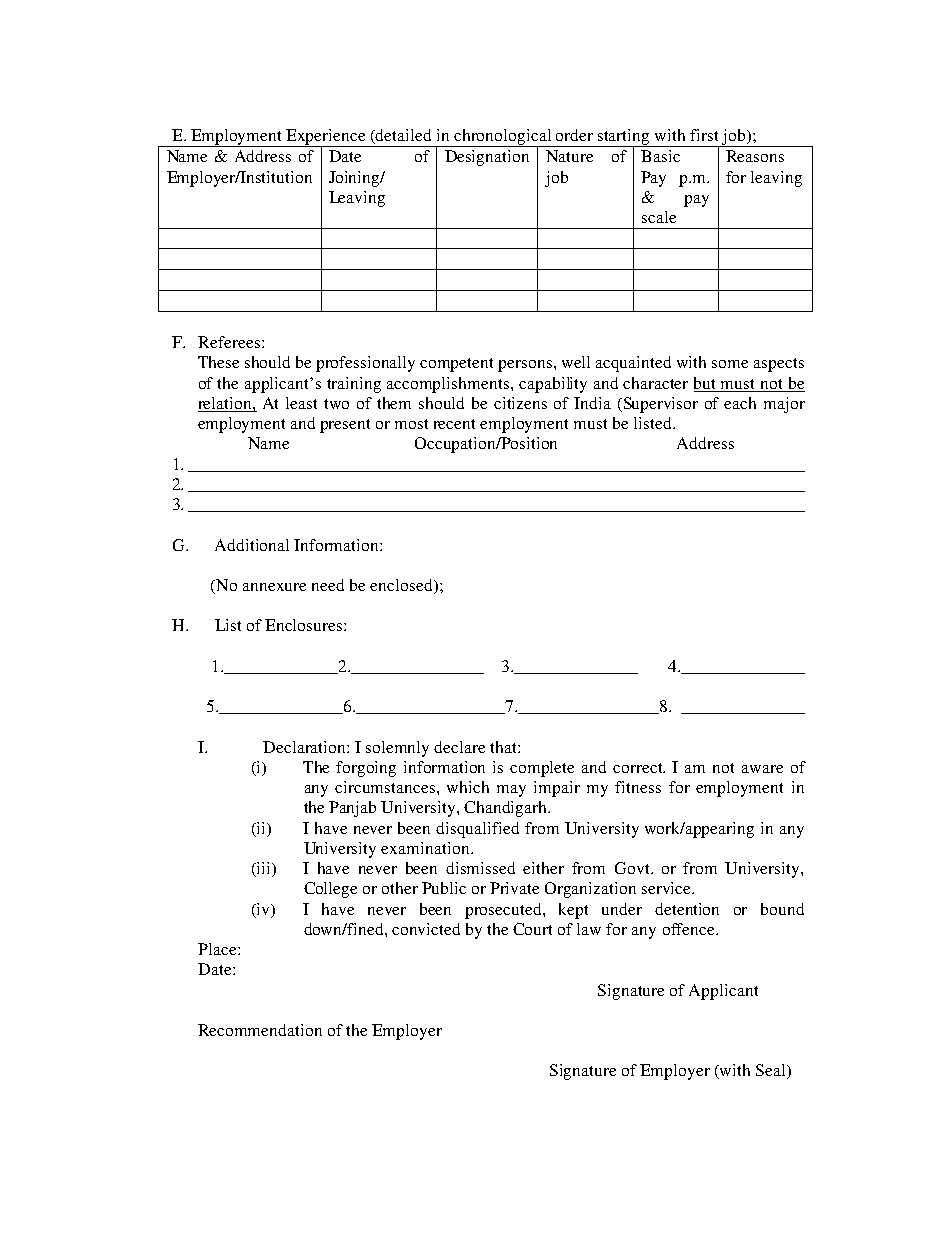 This screenshot has width=952, height=1233. Describe the element at coordinates (260, 1030) in the screenshot. I see `Recommendation` at that location.
